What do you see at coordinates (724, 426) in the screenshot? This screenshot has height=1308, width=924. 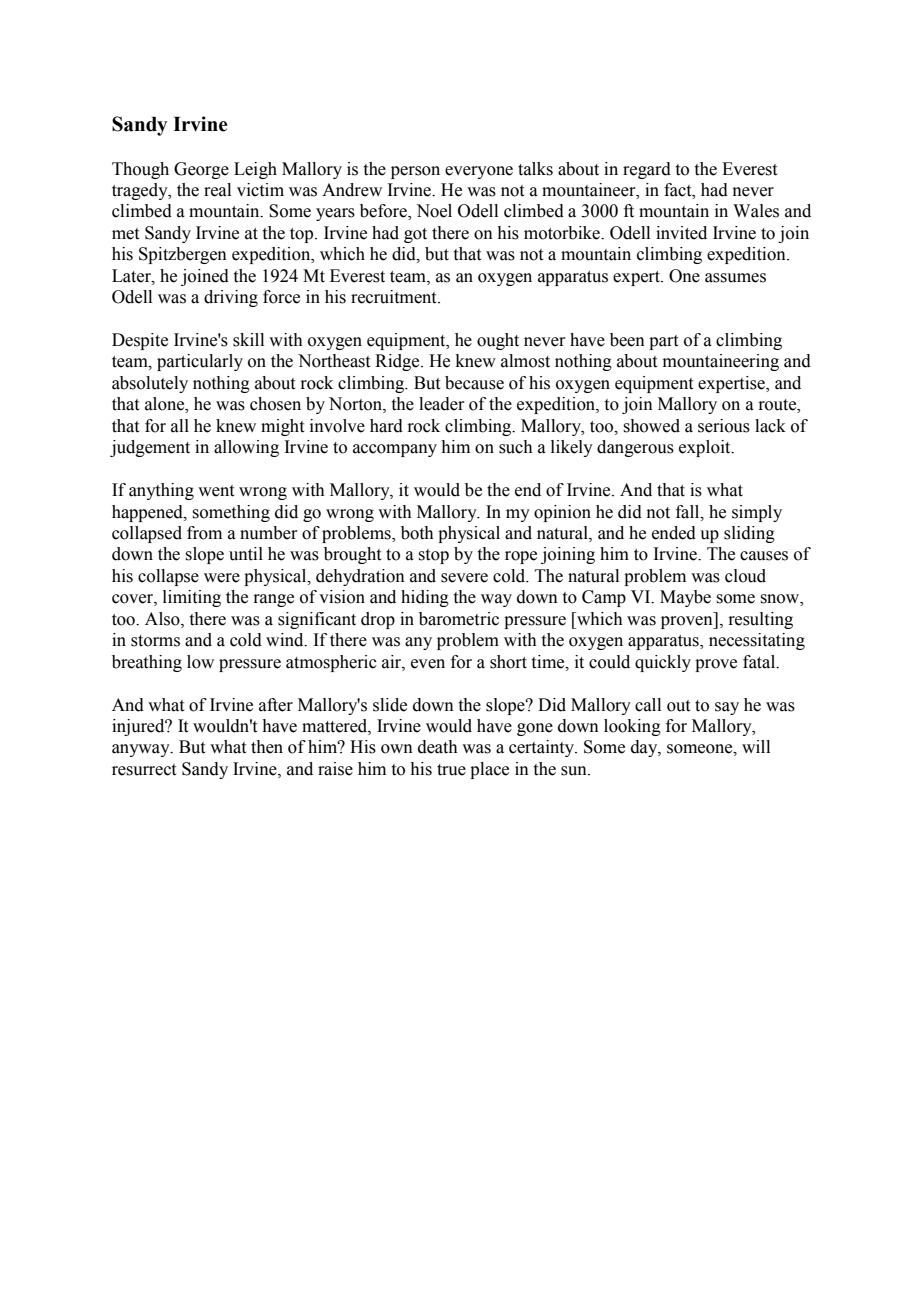 I see `serious` at bounding box center [724, 426].
